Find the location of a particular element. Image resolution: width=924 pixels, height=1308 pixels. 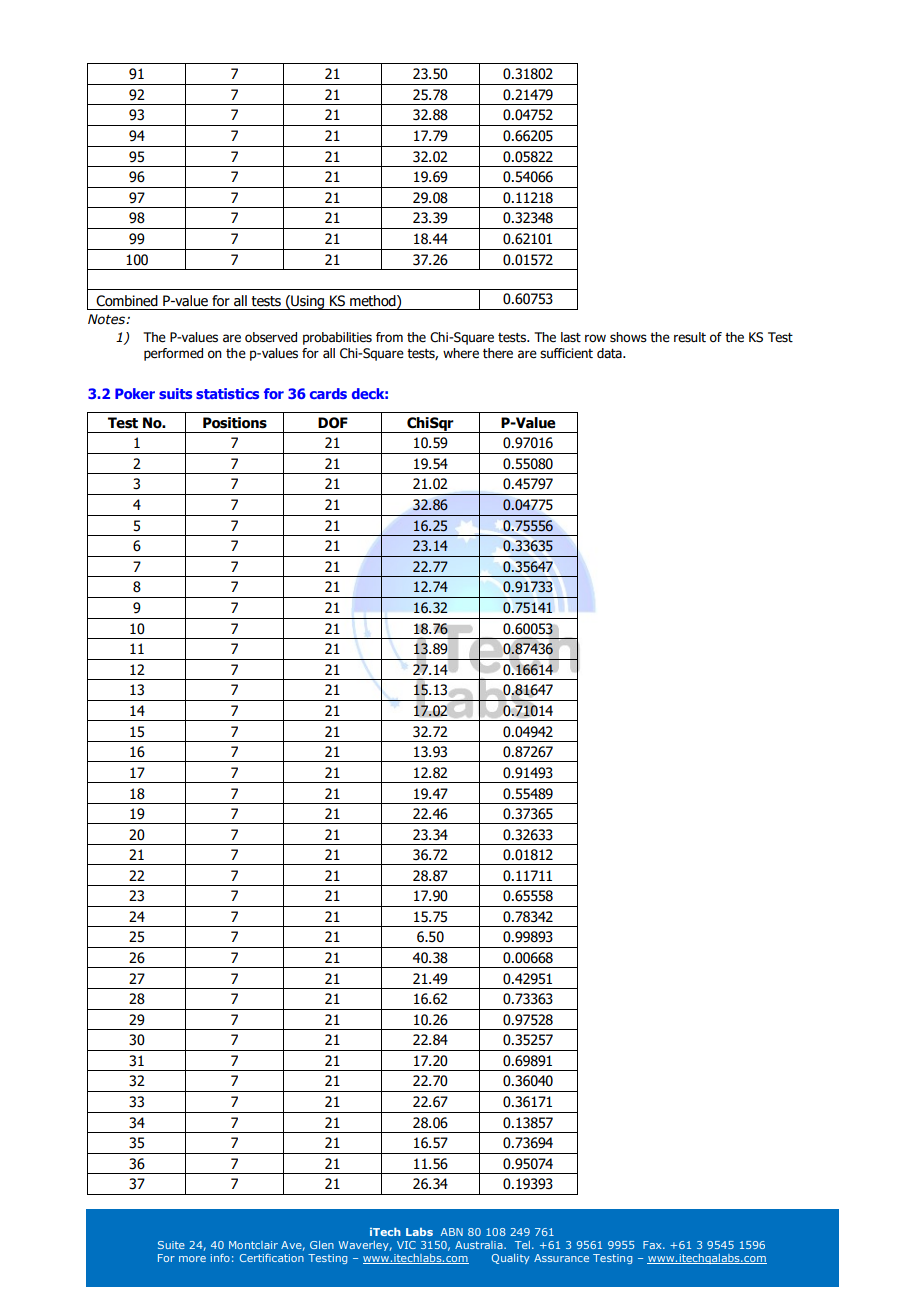

data is located at coordinates (610, 353).
